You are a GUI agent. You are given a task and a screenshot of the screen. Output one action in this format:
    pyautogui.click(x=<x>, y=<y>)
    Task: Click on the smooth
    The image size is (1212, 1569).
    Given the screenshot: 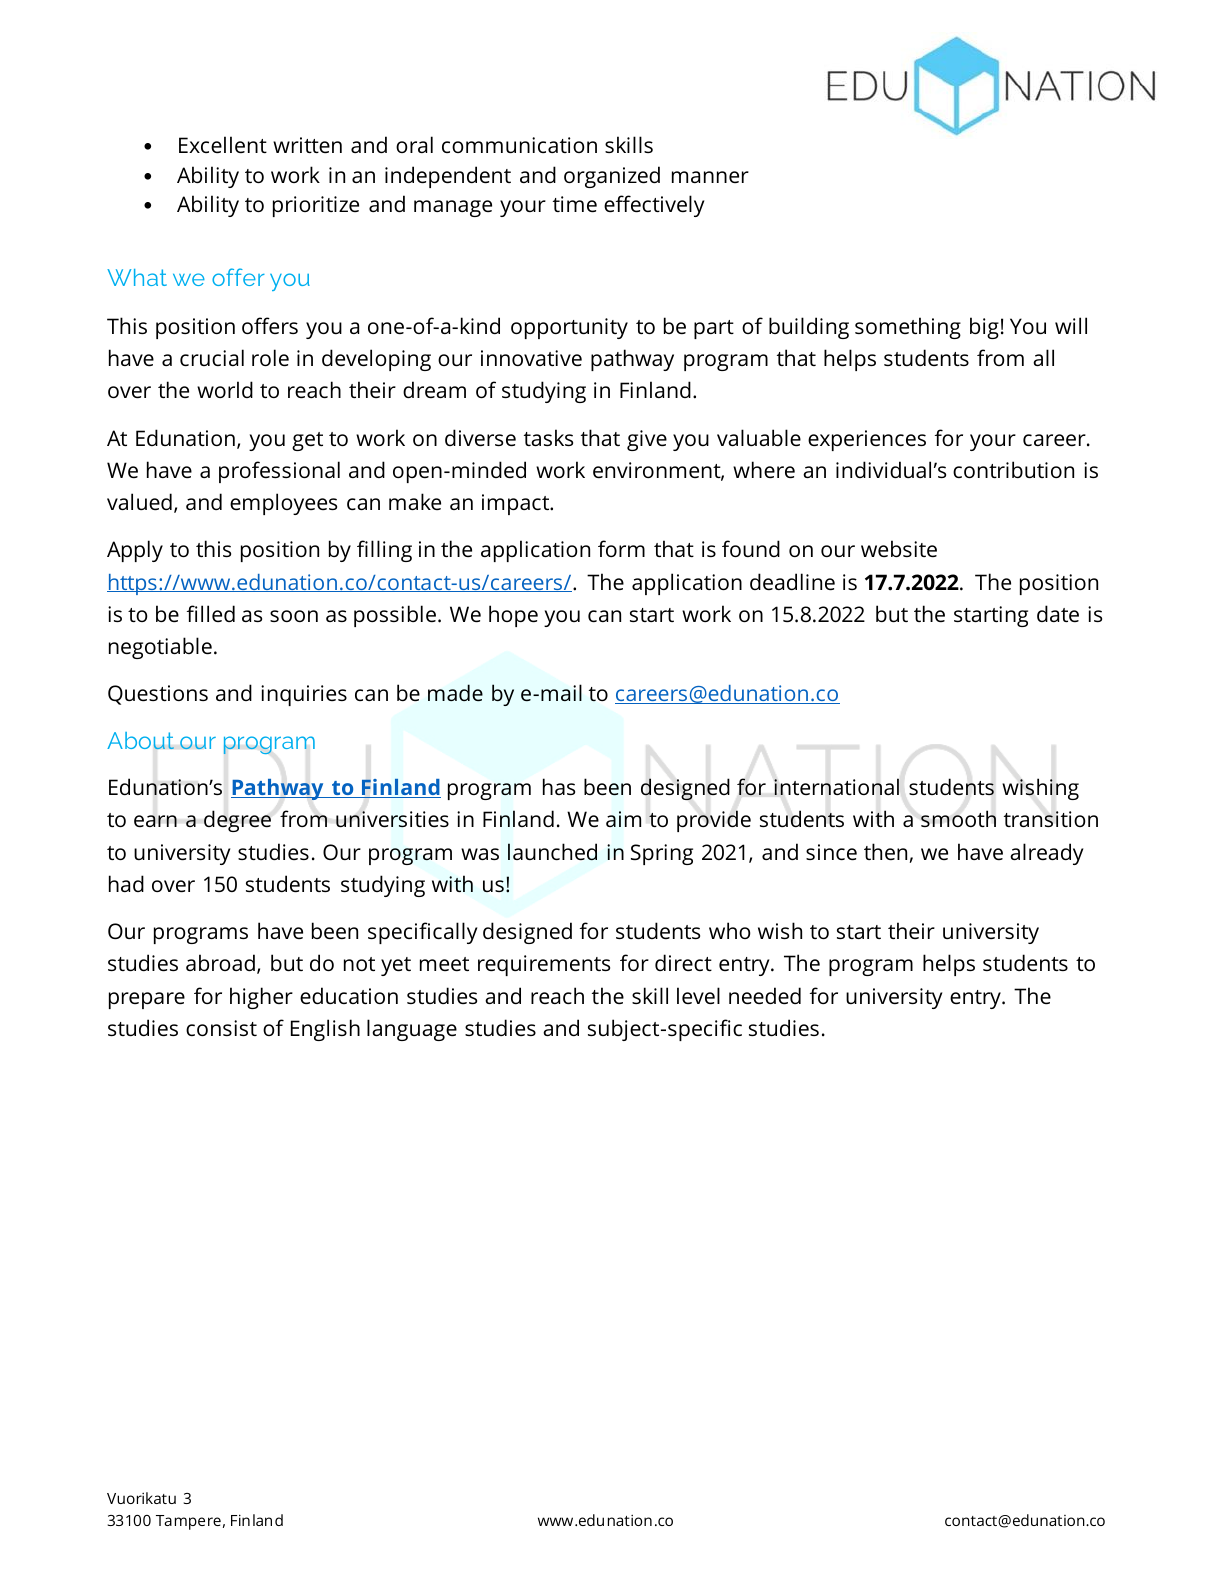 What is the action you would take?
    pyautogui.click(x=958, y=818)
